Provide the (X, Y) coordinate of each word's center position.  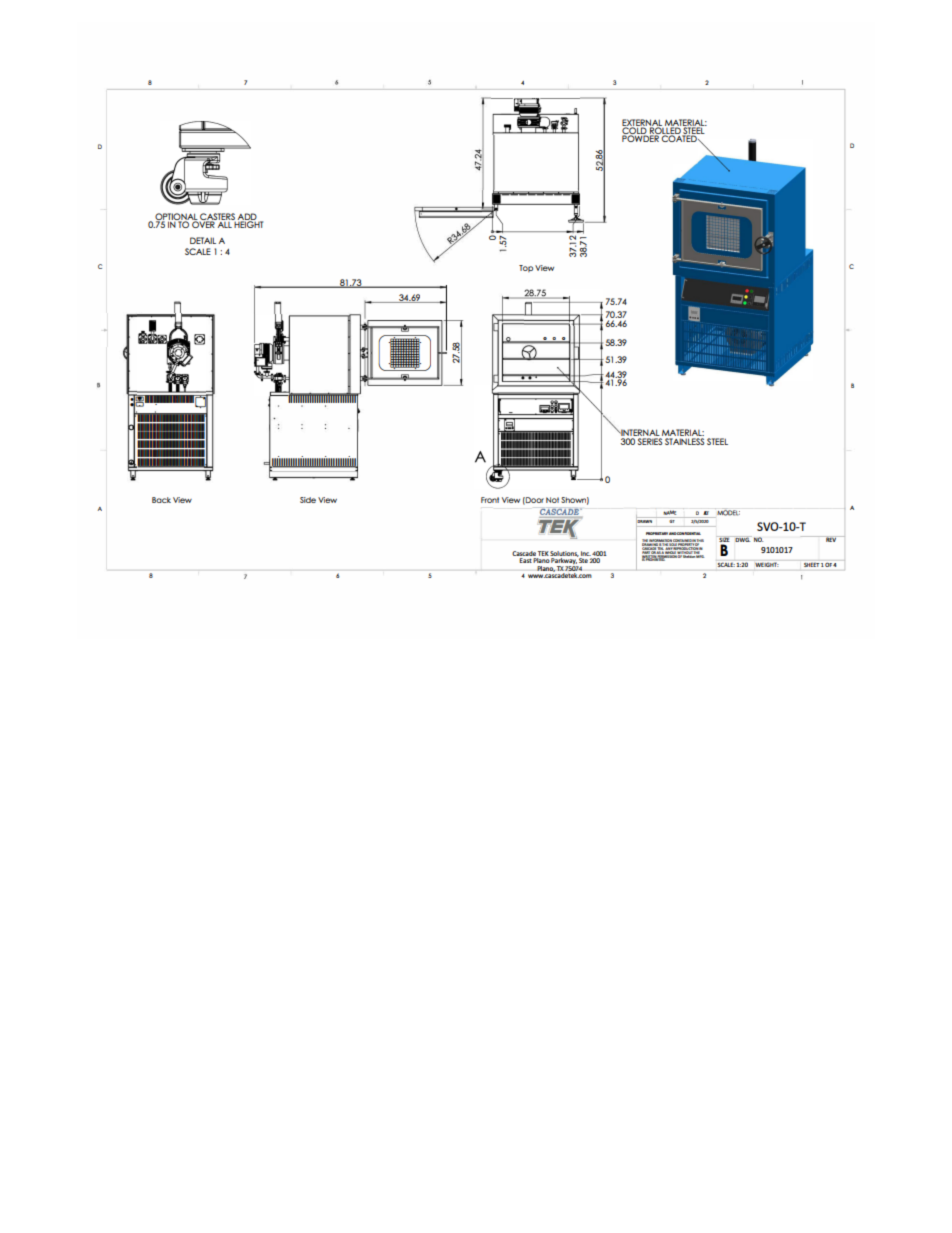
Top (526, 268)
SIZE (724, 540)
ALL (225, 223)
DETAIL (203, 240)
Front (490, 500)
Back (161, 500)
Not (552, 500)
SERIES (649, 440)
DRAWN (645, 521)
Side (308, 500)
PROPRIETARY (657, 533)
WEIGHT (766, 564)
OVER (204, 223)
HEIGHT (248, 223)
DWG (742, 539)
